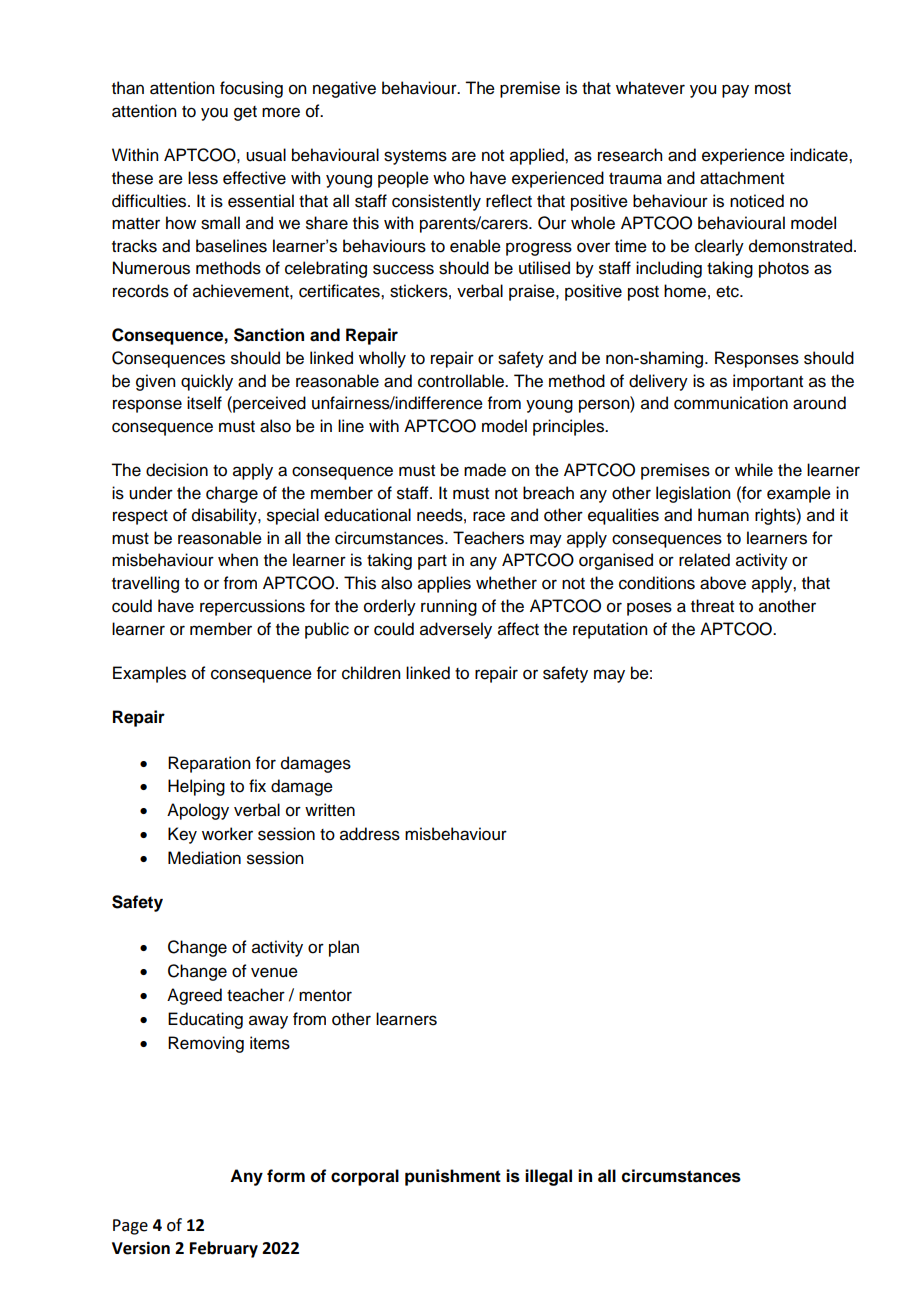 Image resolution: width=924 pixels, height=1308 pixels. What do you see at coordinates (224, 1249) in the screenshot?
I see `February` at bounding box center [224, 1249].
